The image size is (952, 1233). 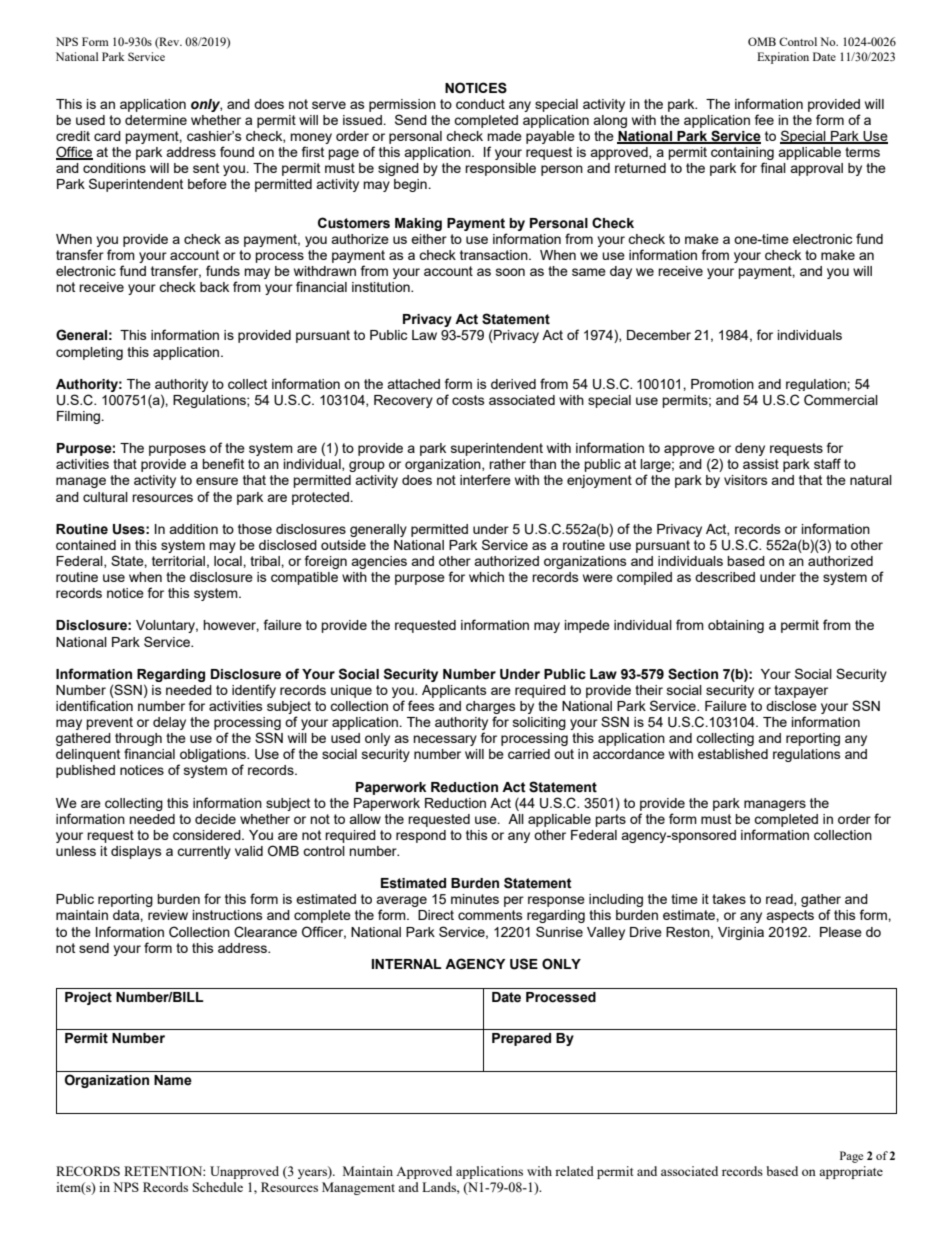 What do you see at coordinates (218, 1187) in the screenshot?
I see `Schedule` at bounding box center [218, 1187].
